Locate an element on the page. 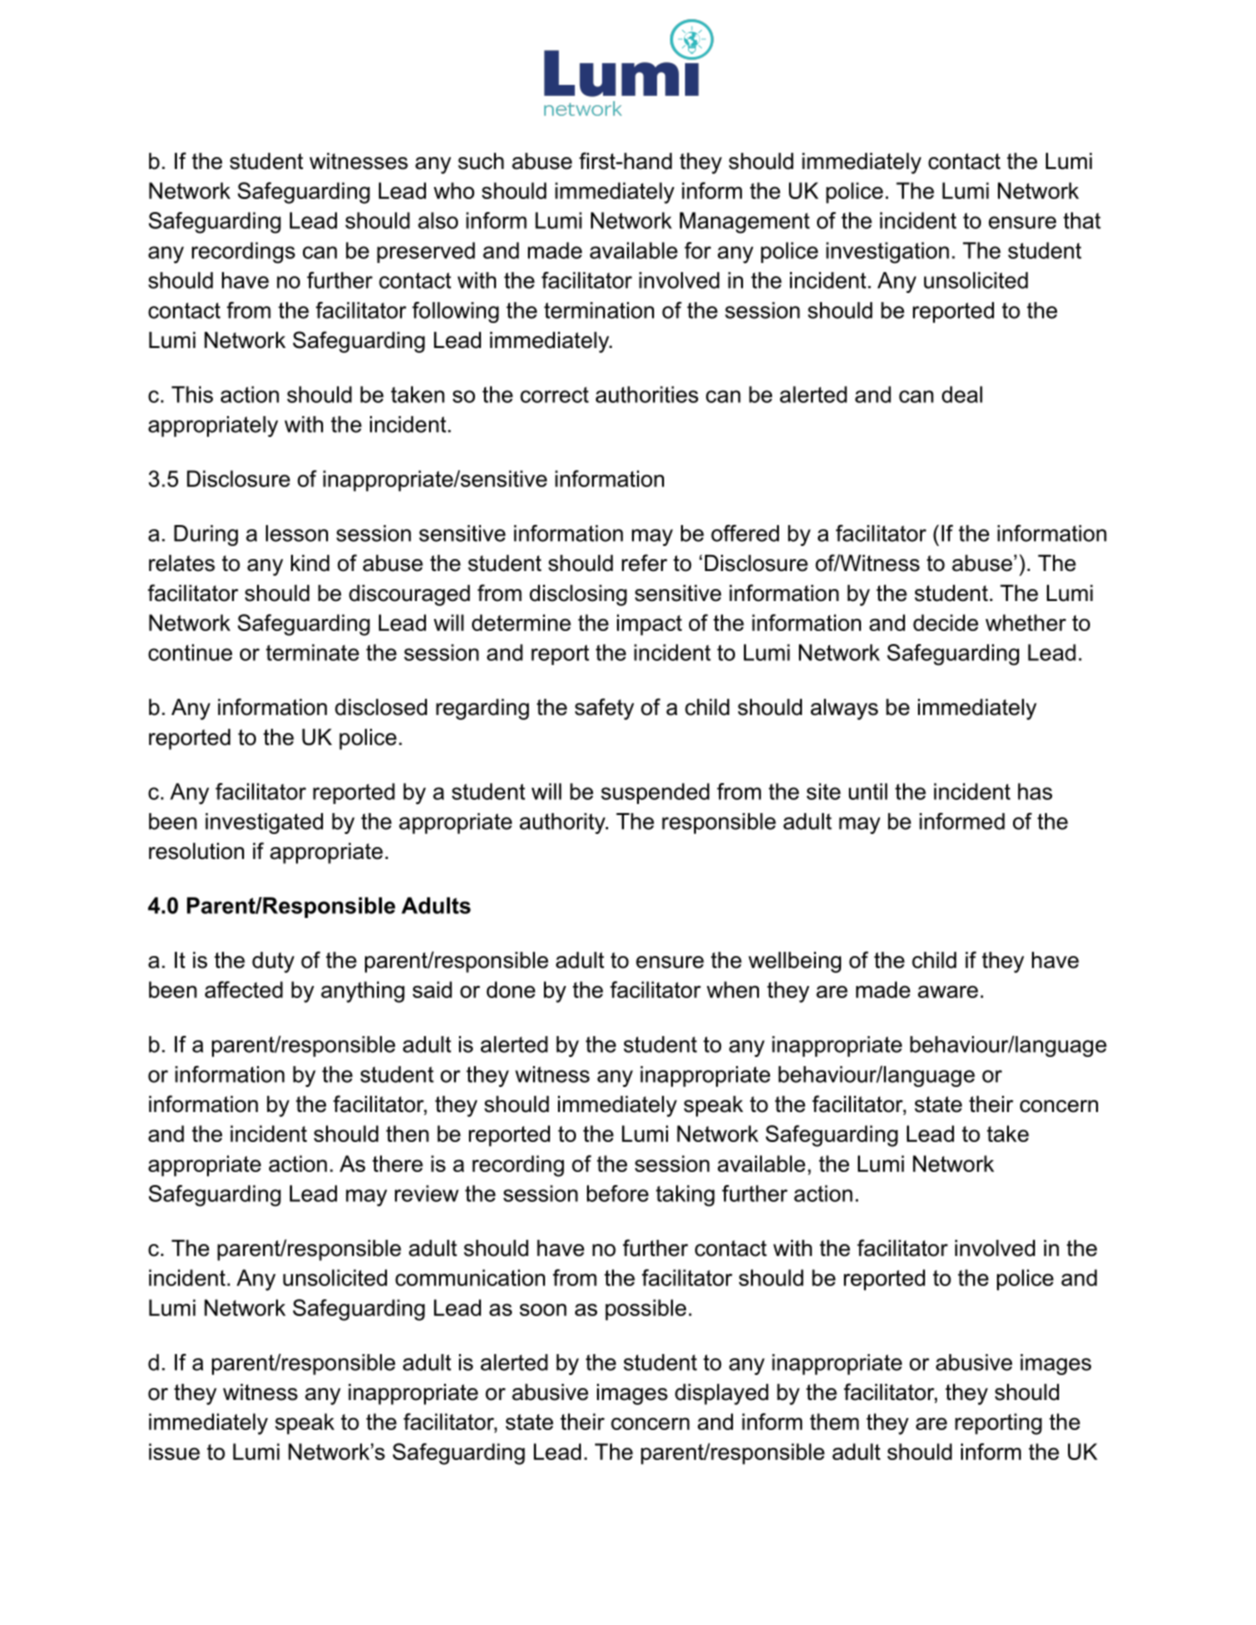 The image size is (1256, 1625). suspended is located at coordinates (655, 793).
